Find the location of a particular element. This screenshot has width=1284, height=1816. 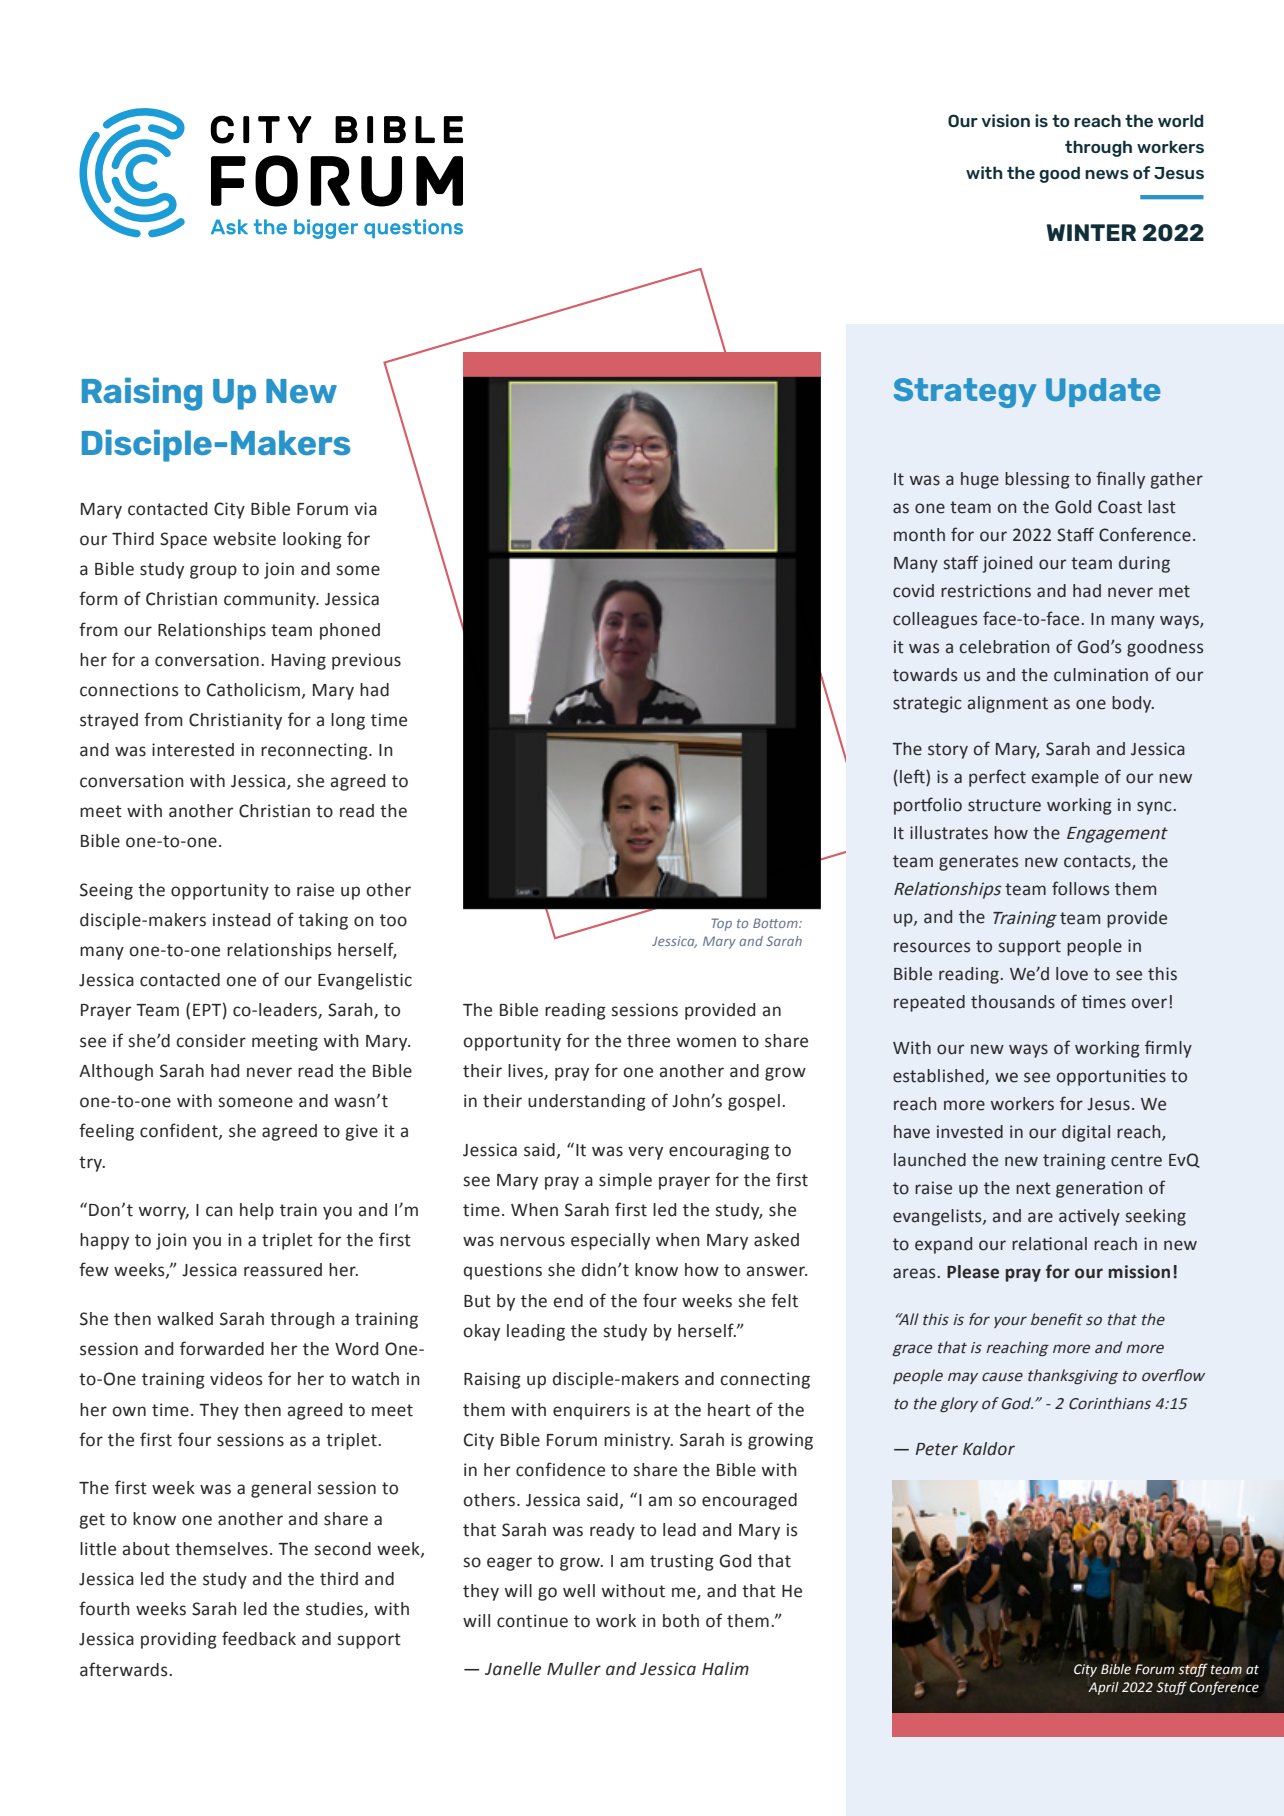

Please is located at coordinates (973, 1272).
